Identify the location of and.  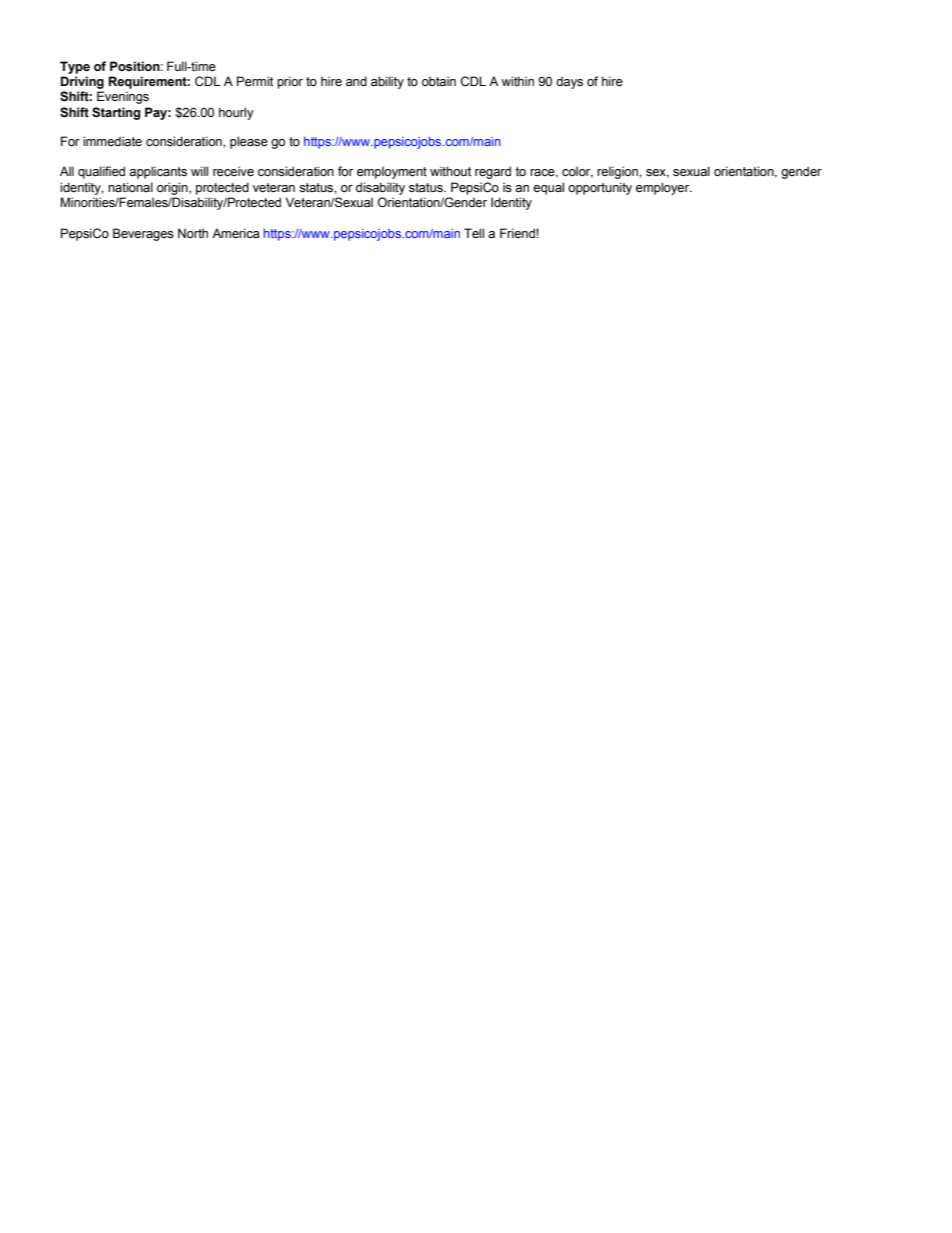
(356, 81).
